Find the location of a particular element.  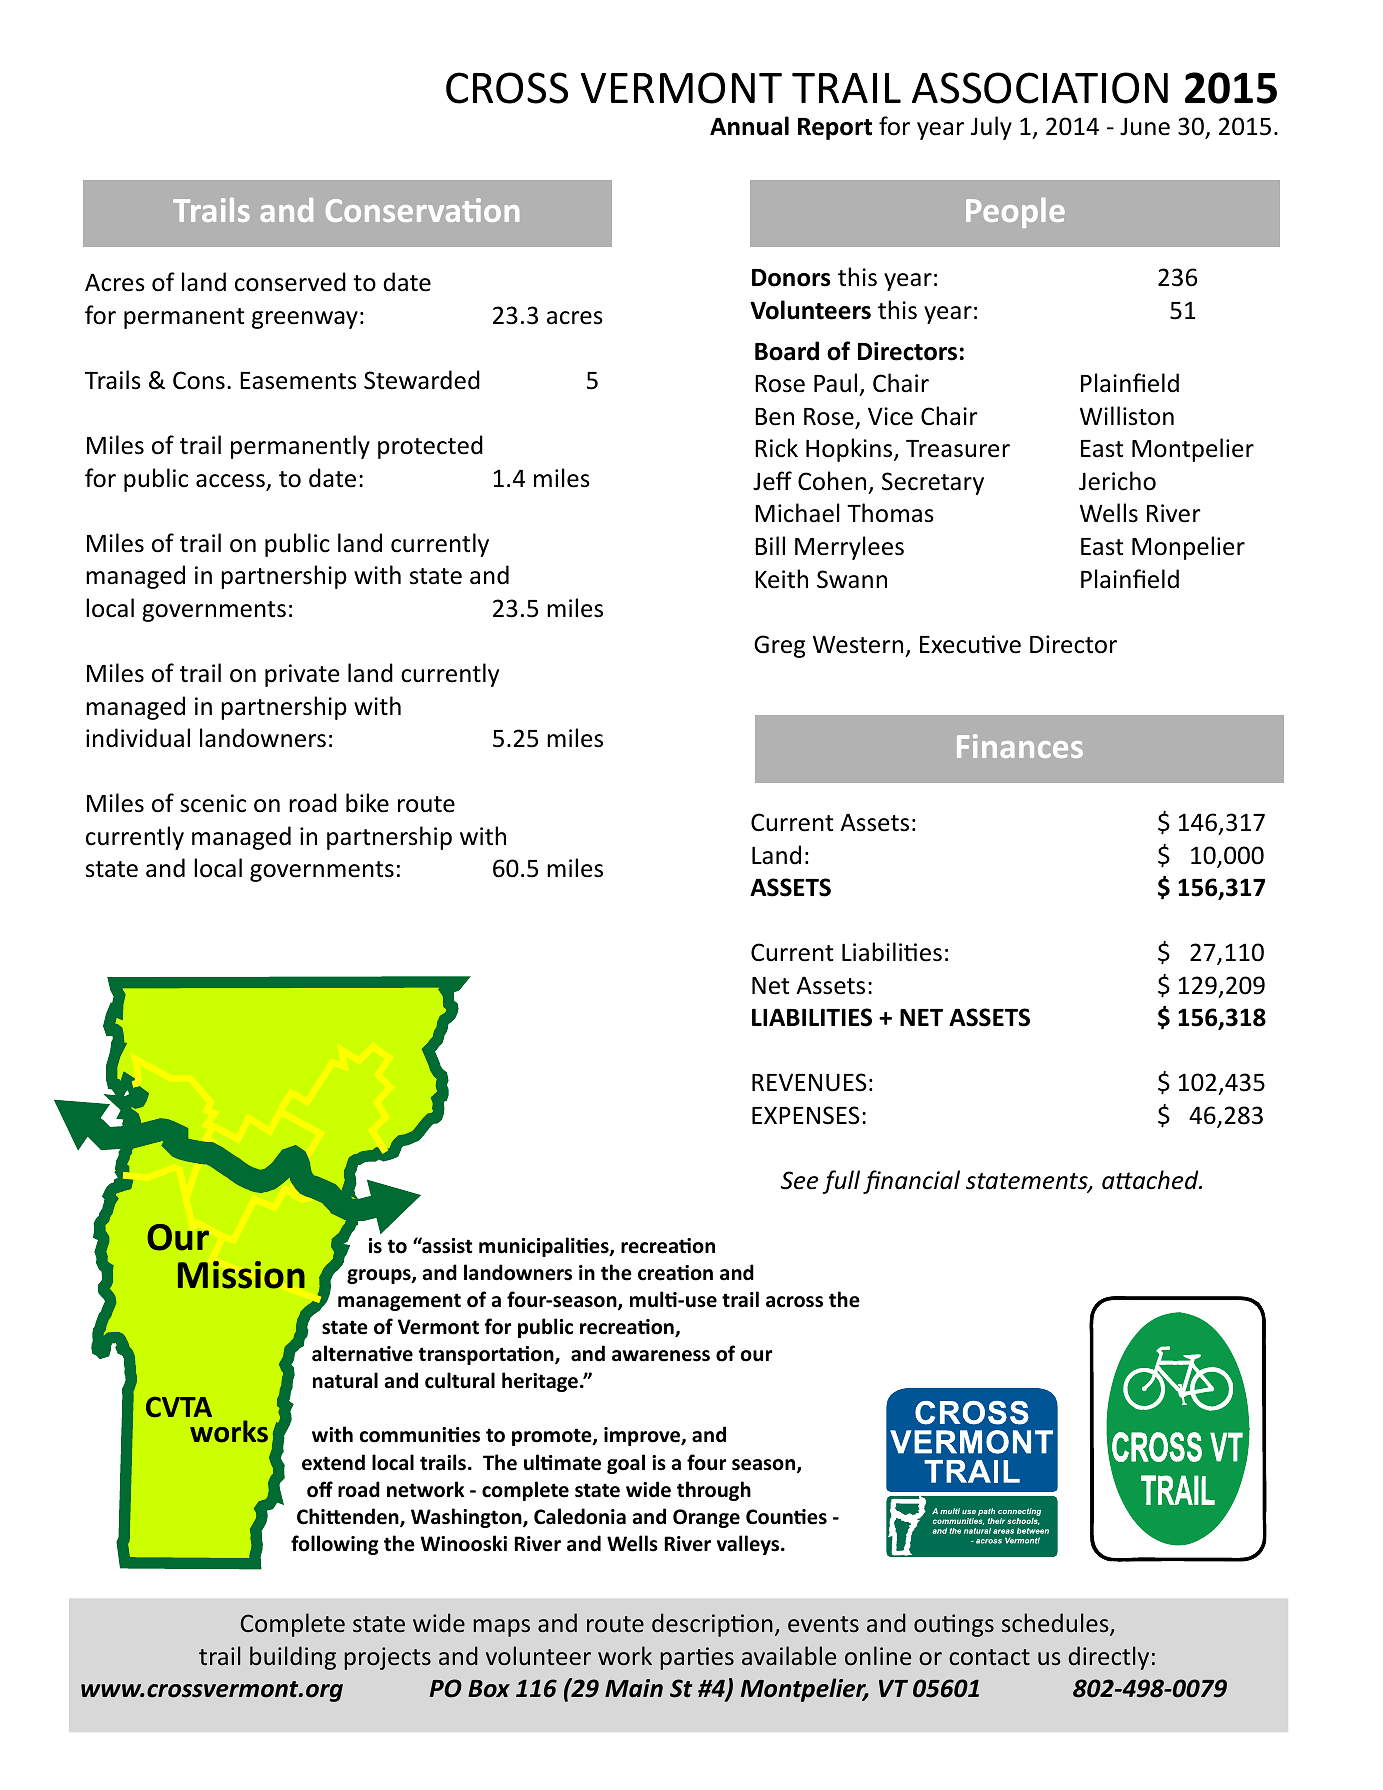

Finances is located at coordinates (1020, 746).
